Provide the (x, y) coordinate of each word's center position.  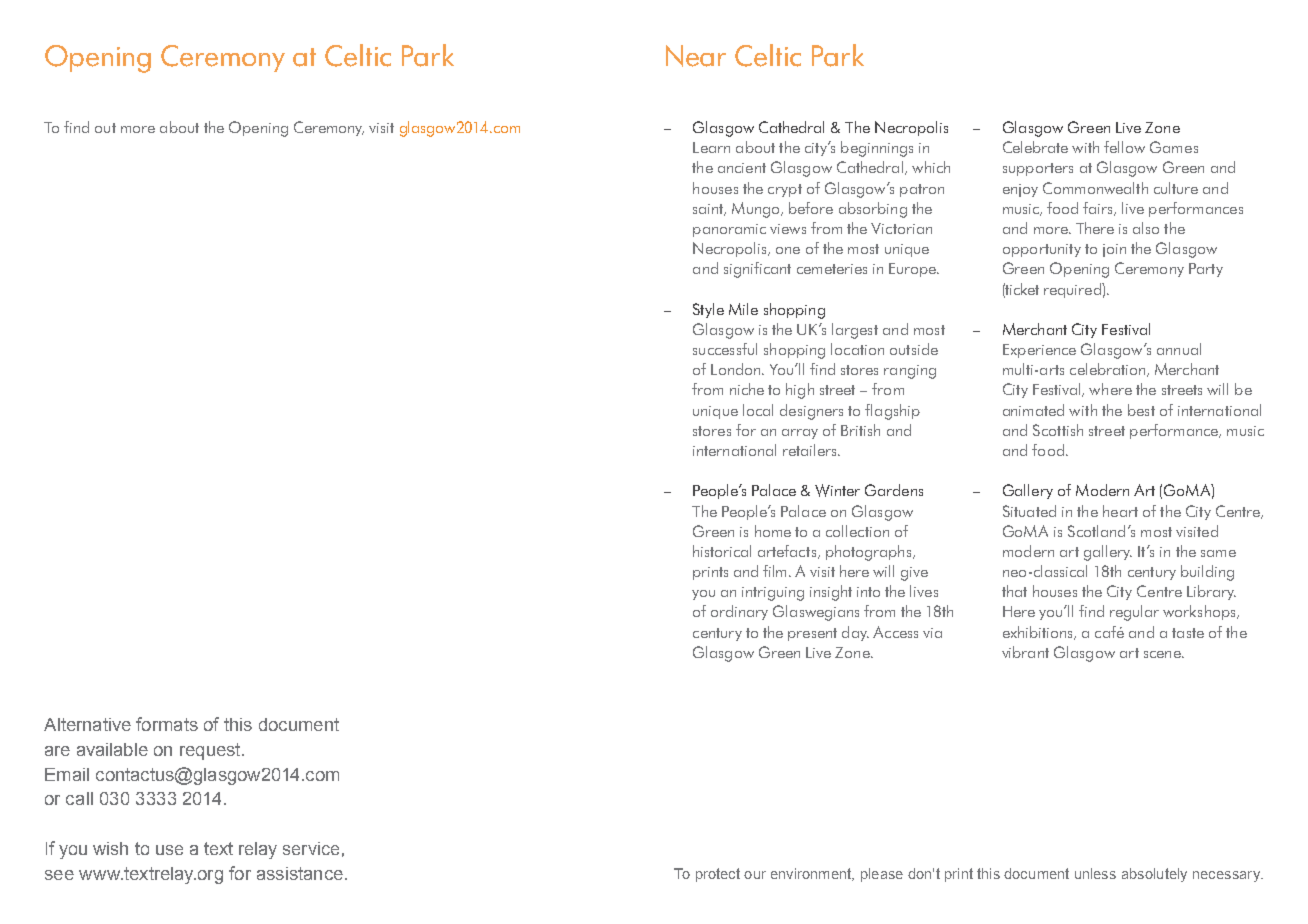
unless (1095, 873)
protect (718, 875)
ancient (742, 168)
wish (110, 848)
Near (696, 56)
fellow (1124, 147)
